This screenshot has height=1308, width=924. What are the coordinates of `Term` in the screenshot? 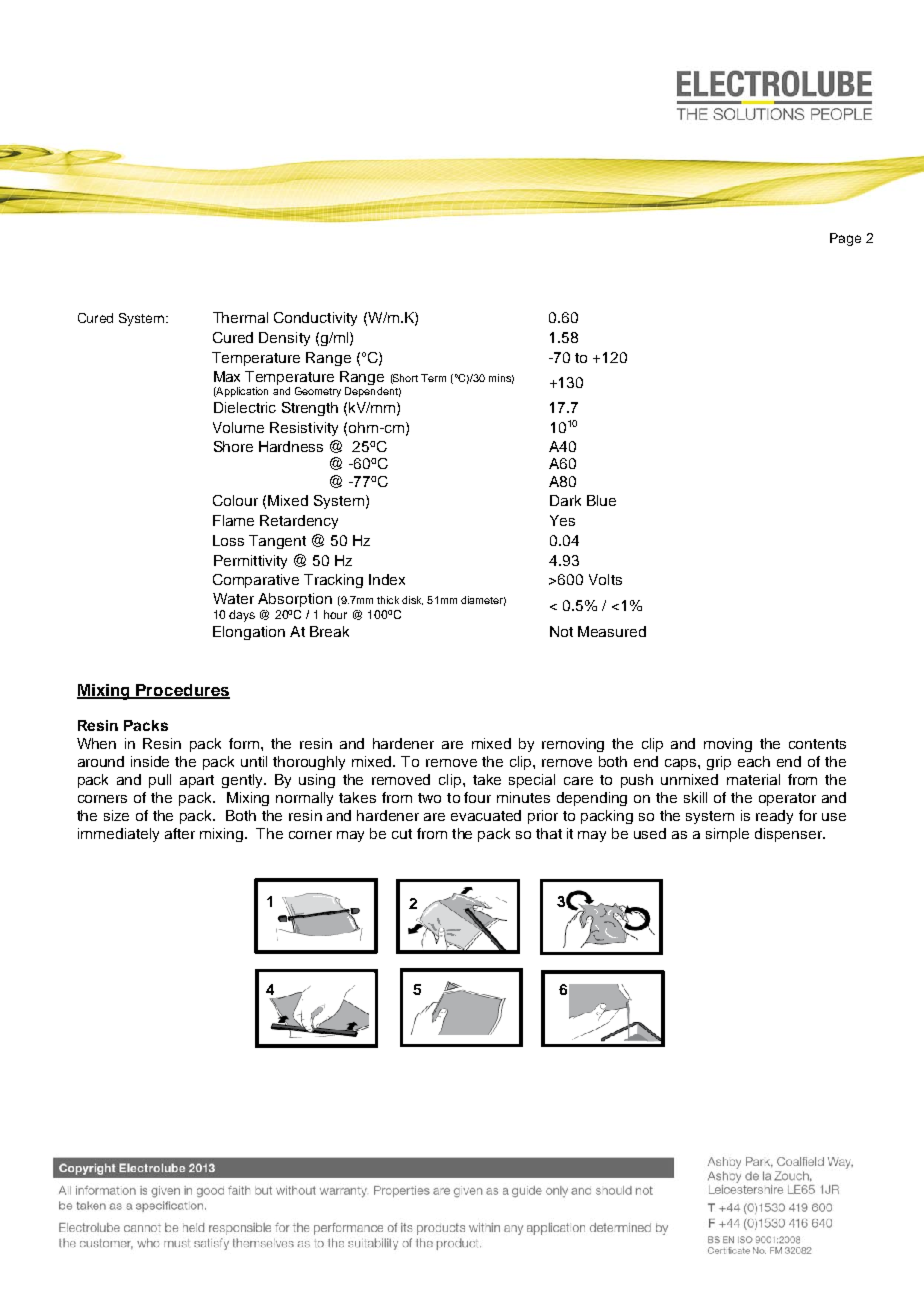 It's located at (433, 378).
